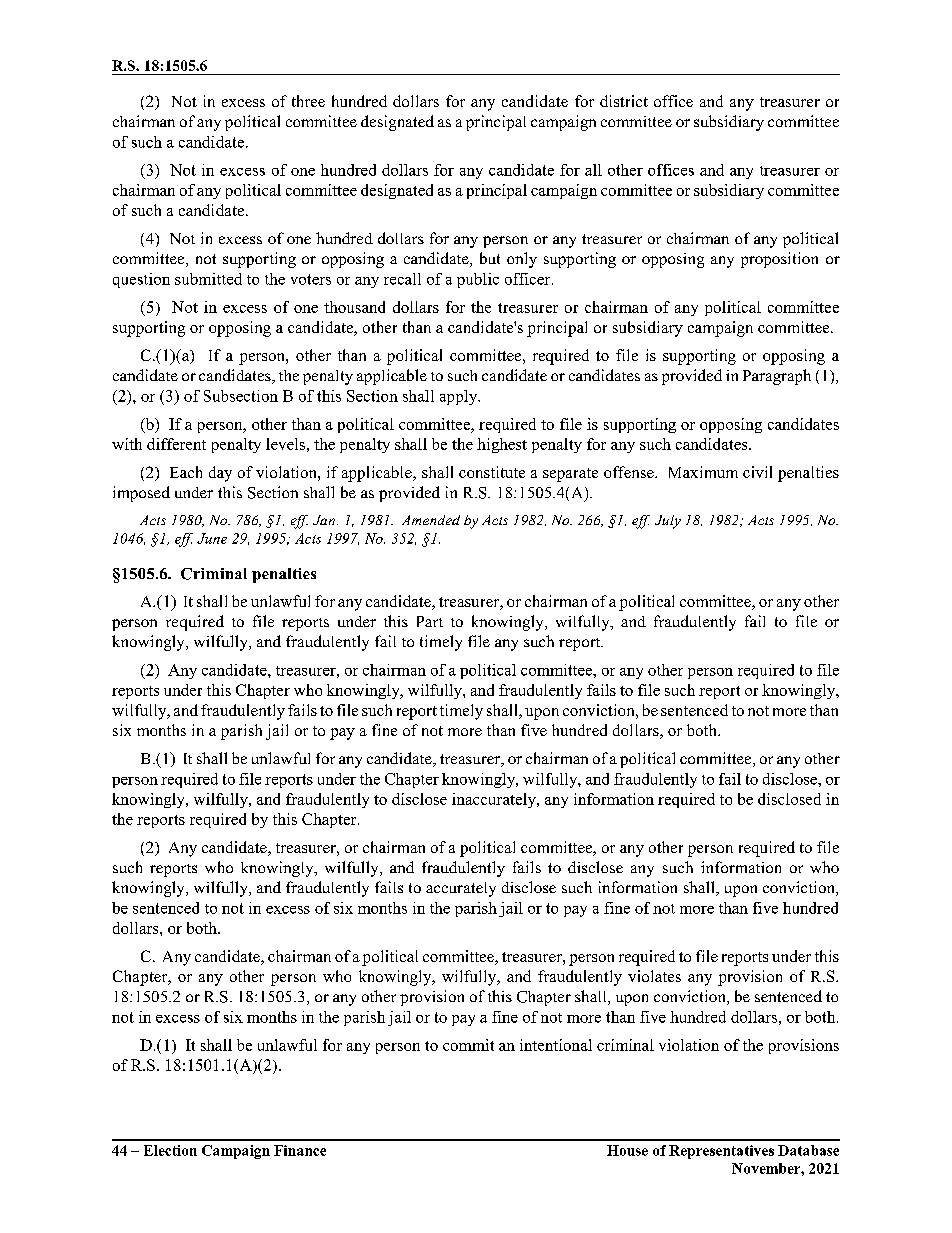 The height and width of the document is (1233, 952). What do you see at coordinates (220, 474) in the document?
I see `day` at bounding box center [220, 474].
